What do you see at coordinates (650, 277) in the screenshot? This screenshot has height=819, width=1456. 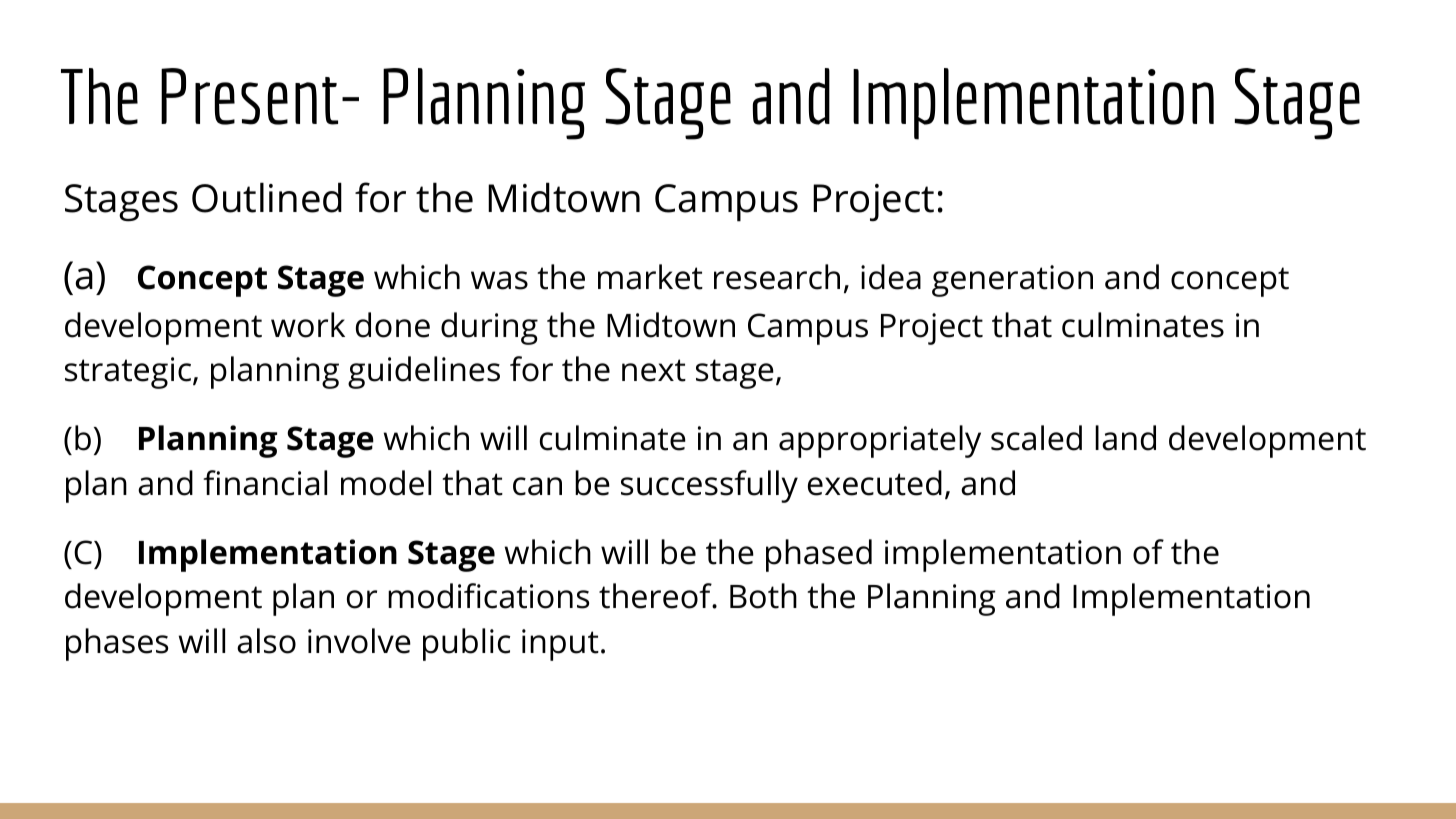 I see `market` at bounding box center [650, 277].
